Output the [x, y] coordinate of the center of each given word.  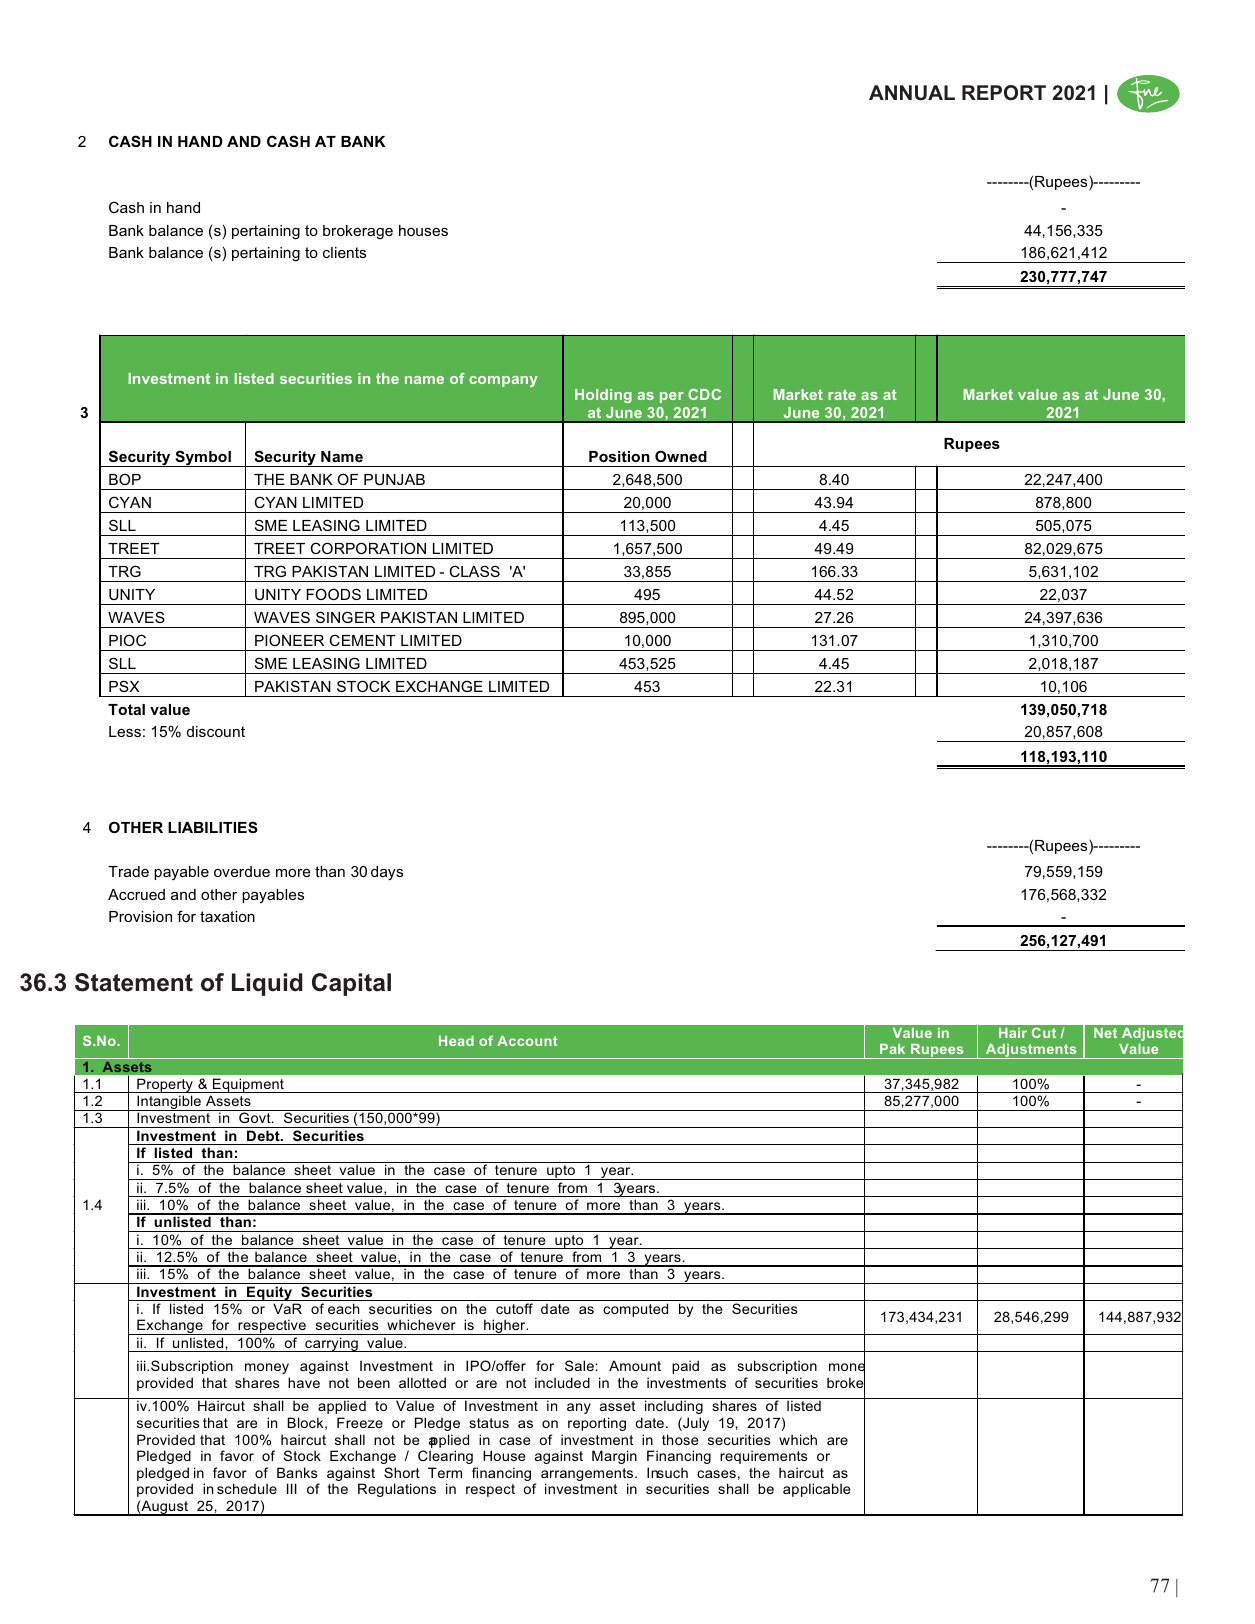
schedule [247, 1488]
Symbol [203, 458]
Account [527, 1041]
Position [619, 456]
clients [344, 252]
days [387, 873]
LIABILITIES [213, 827]
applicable [817, 1490]
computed [635, 1310]
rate [842, 394]
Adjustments [1031, 1051]
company [503, 381]
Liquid [267, 984]
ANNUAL [912, 93]
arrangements [588, 1476]
